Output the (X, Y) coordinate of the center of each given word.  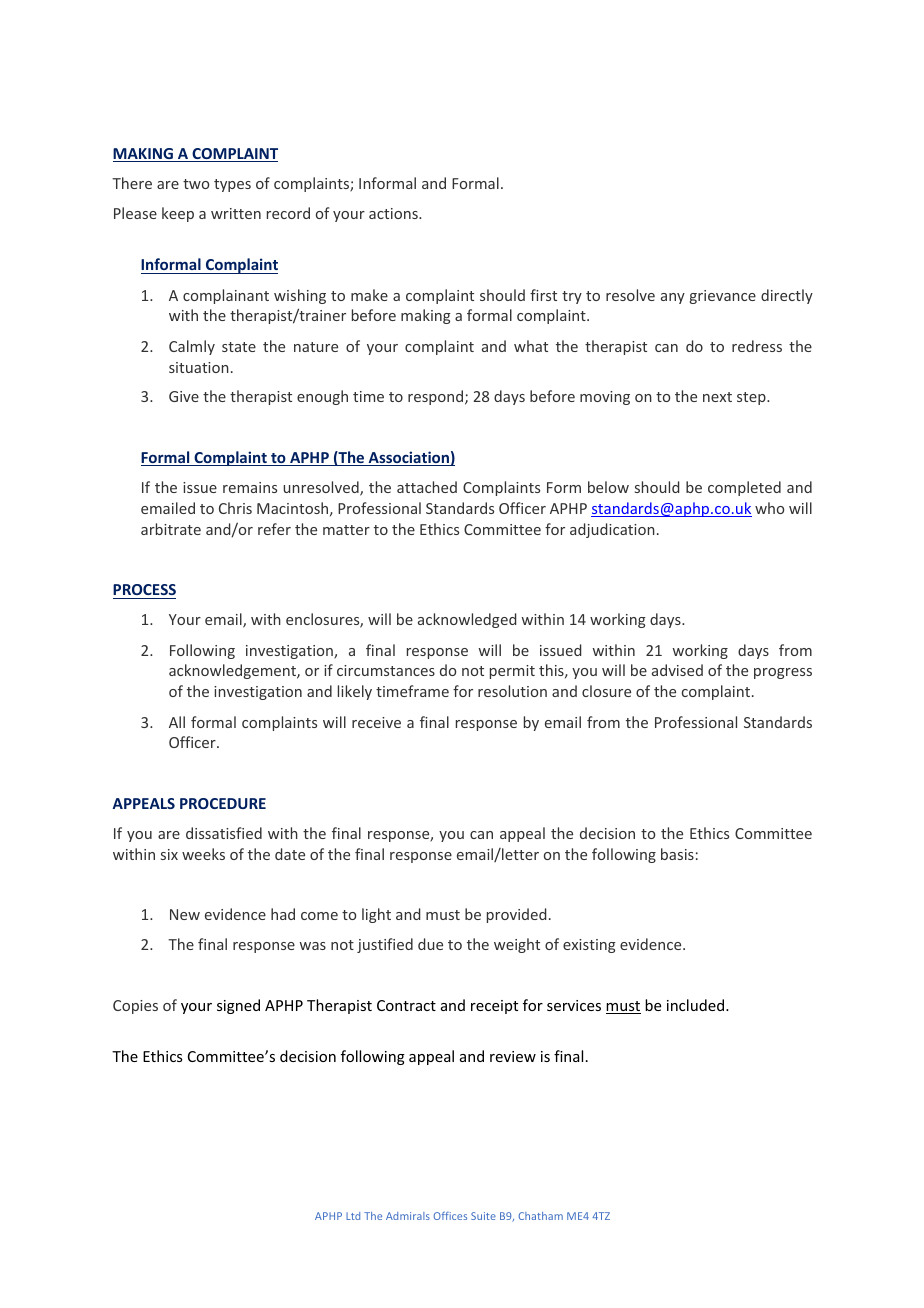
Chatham (540, 1216)
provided (516, 915)
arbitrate (171, 529)
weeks (203, 854)
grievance (723, 297)
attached (427, 487)
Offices (450, 1216)
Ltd (353, 1216)
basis (677, 854)
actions (394, 213)
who (769, 508)
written (236, 213)
